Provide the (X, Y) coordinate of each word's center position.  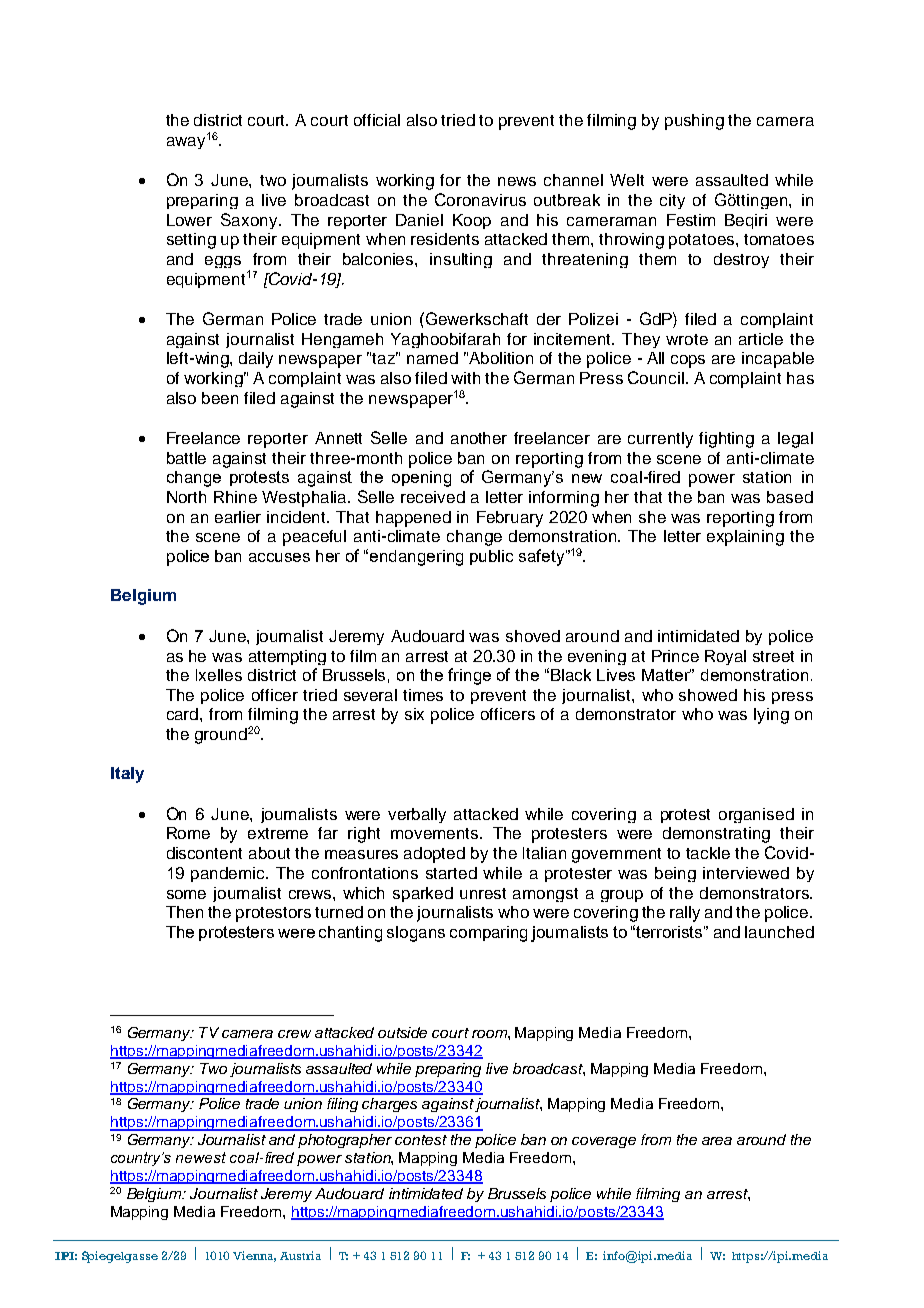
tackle (708, 853)
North (186, 497)
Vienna (254, 1256)
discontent (204, 853)
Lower (189, 220)
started (451, 873)
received (433, 497)
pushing (694, 122)
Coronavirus (480, 199)
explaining (745, 538)
